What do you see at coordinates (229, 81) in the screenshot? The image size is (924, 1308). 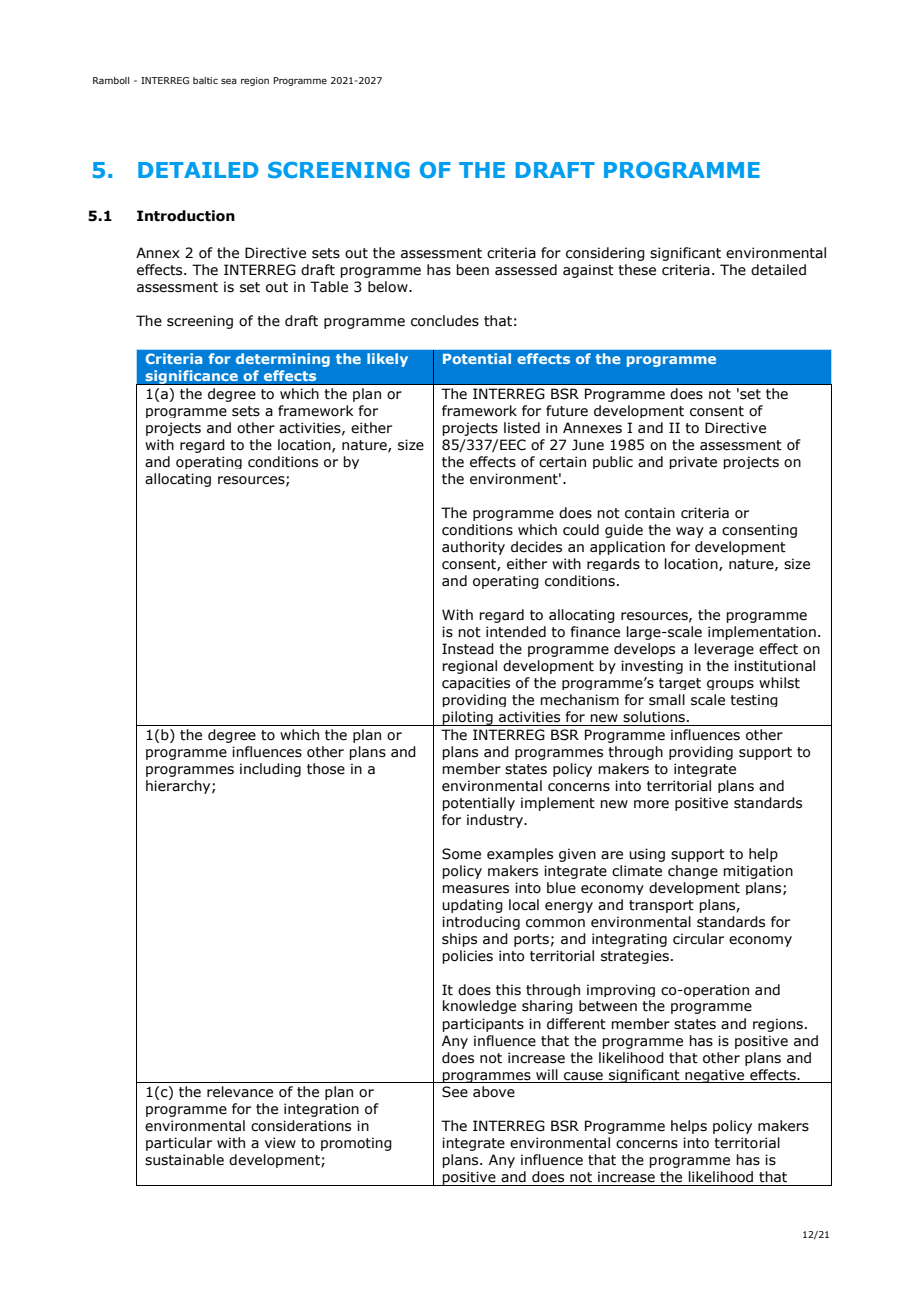 I see `sea` at bounding box center [229, 81].
